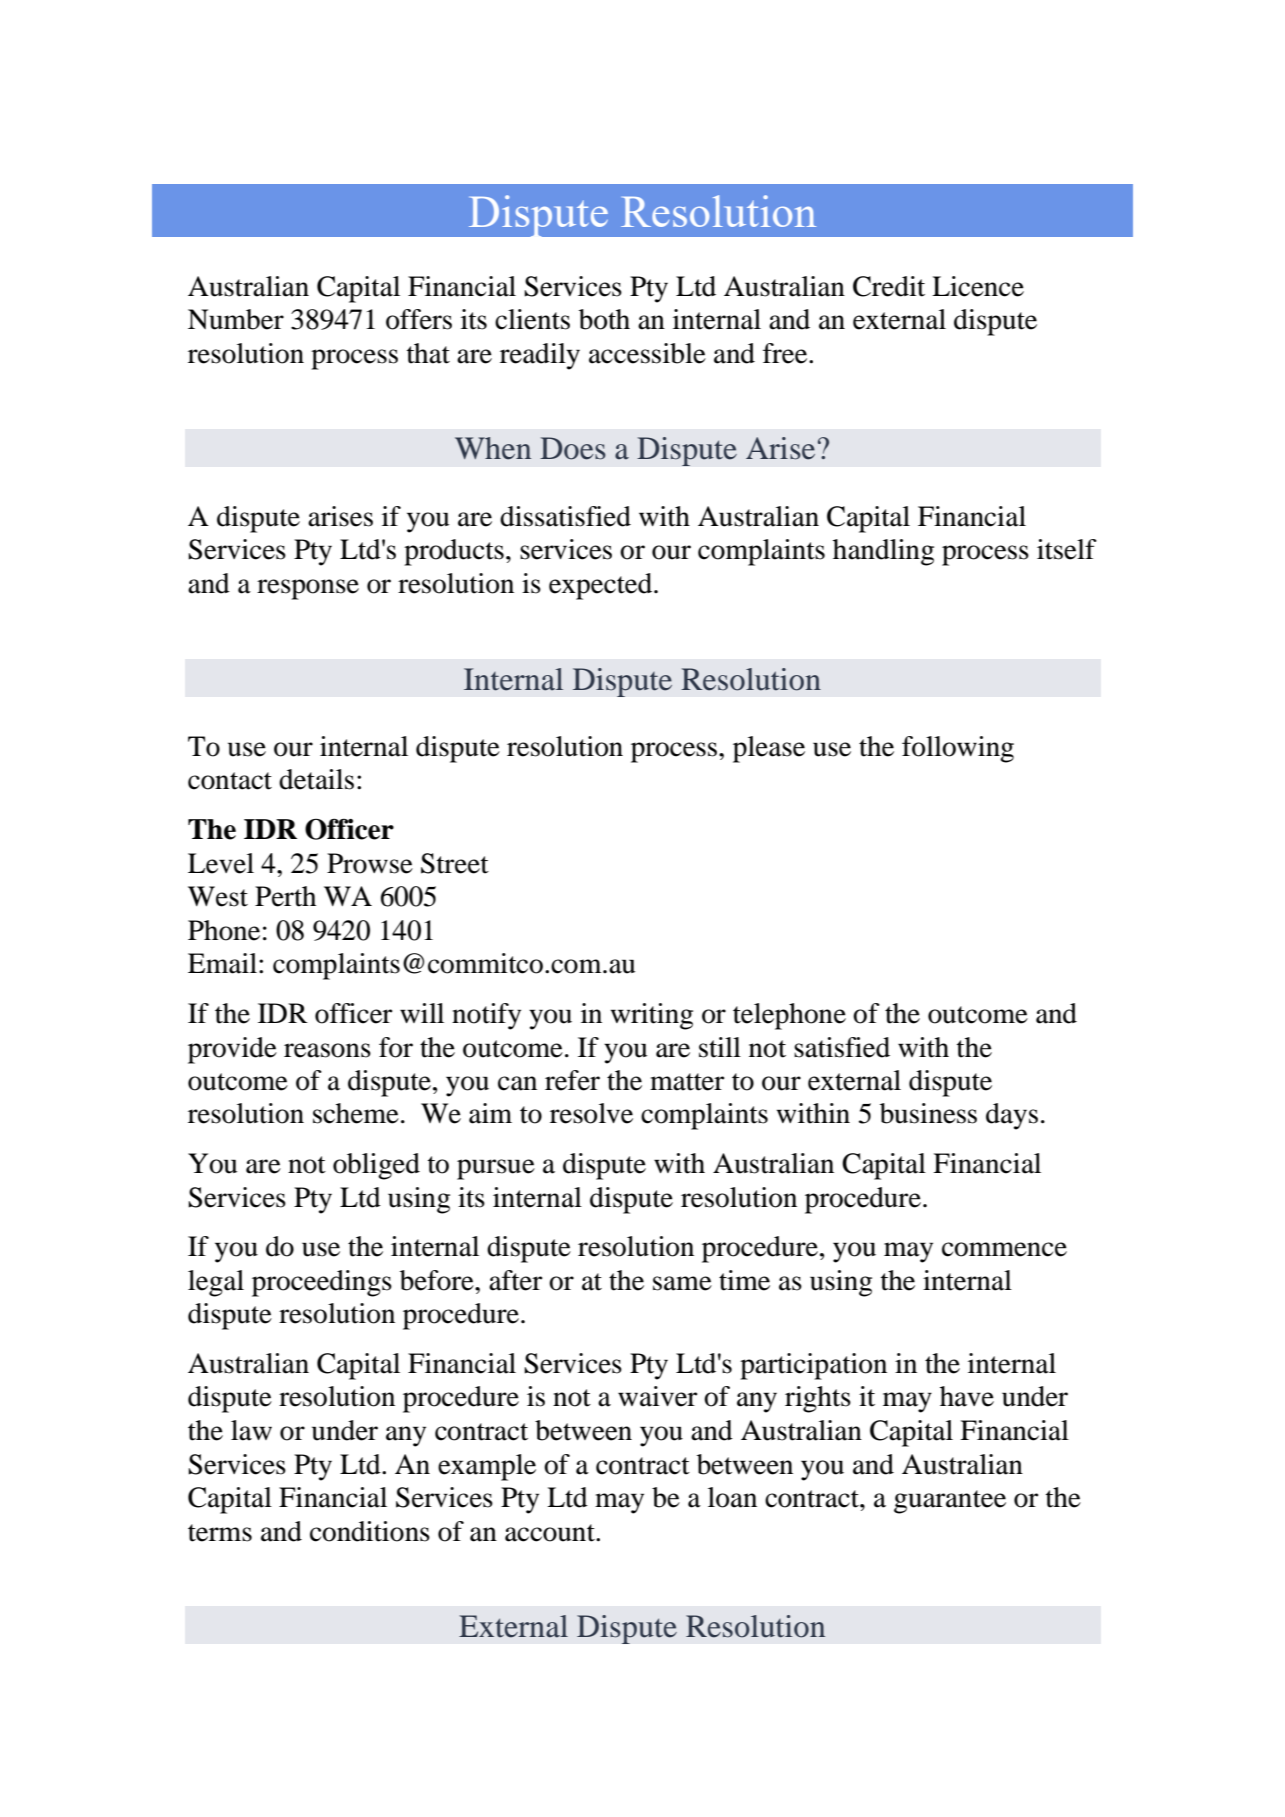 The height and width of the image is (1817, 1285). Describe the element at coordinates (883, 552) in the image. I see `handling` at that location.
